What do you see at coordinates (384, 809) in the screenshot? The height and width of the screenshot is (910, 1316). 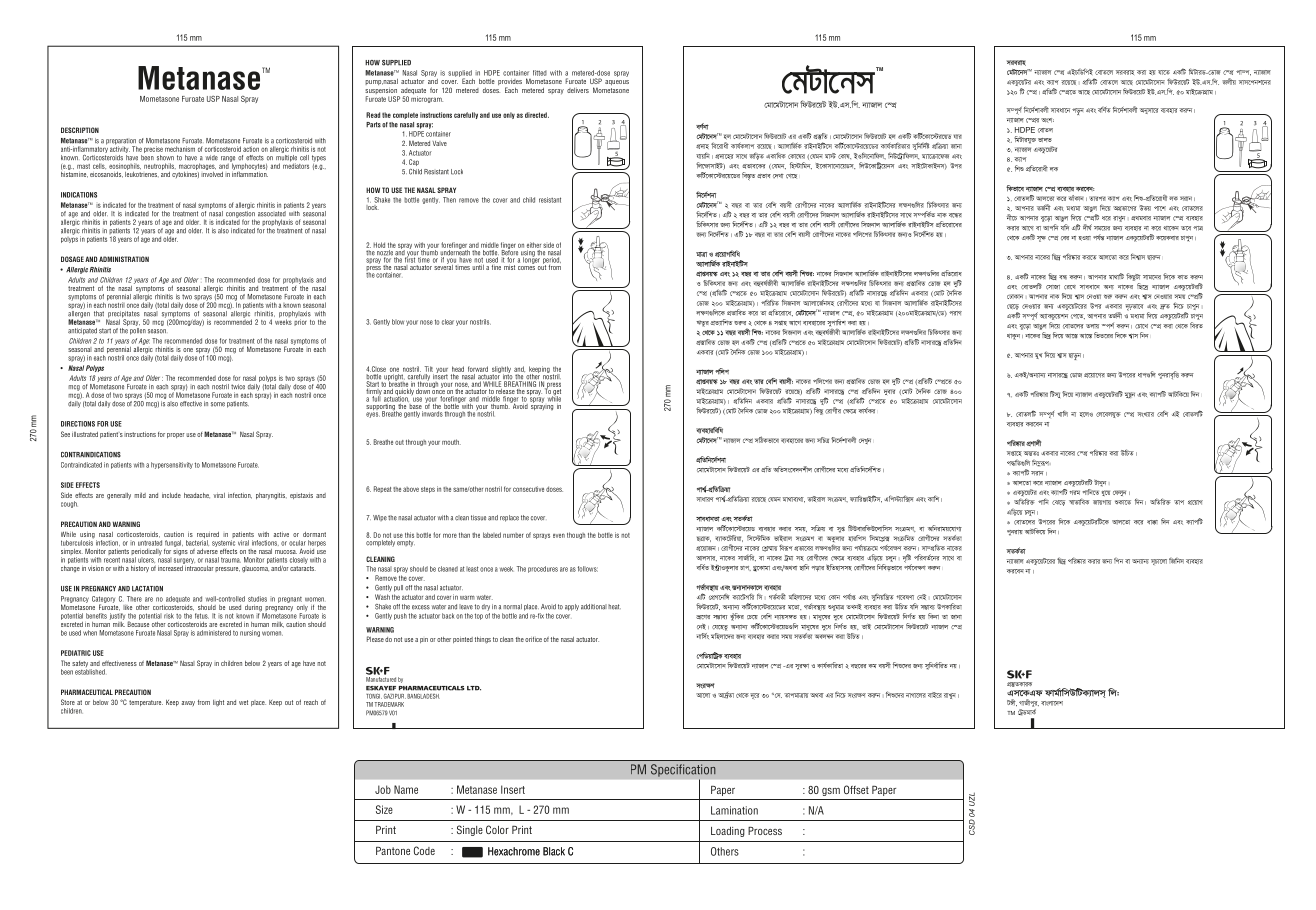 I see `Size` at bounding box center [384, 809].
